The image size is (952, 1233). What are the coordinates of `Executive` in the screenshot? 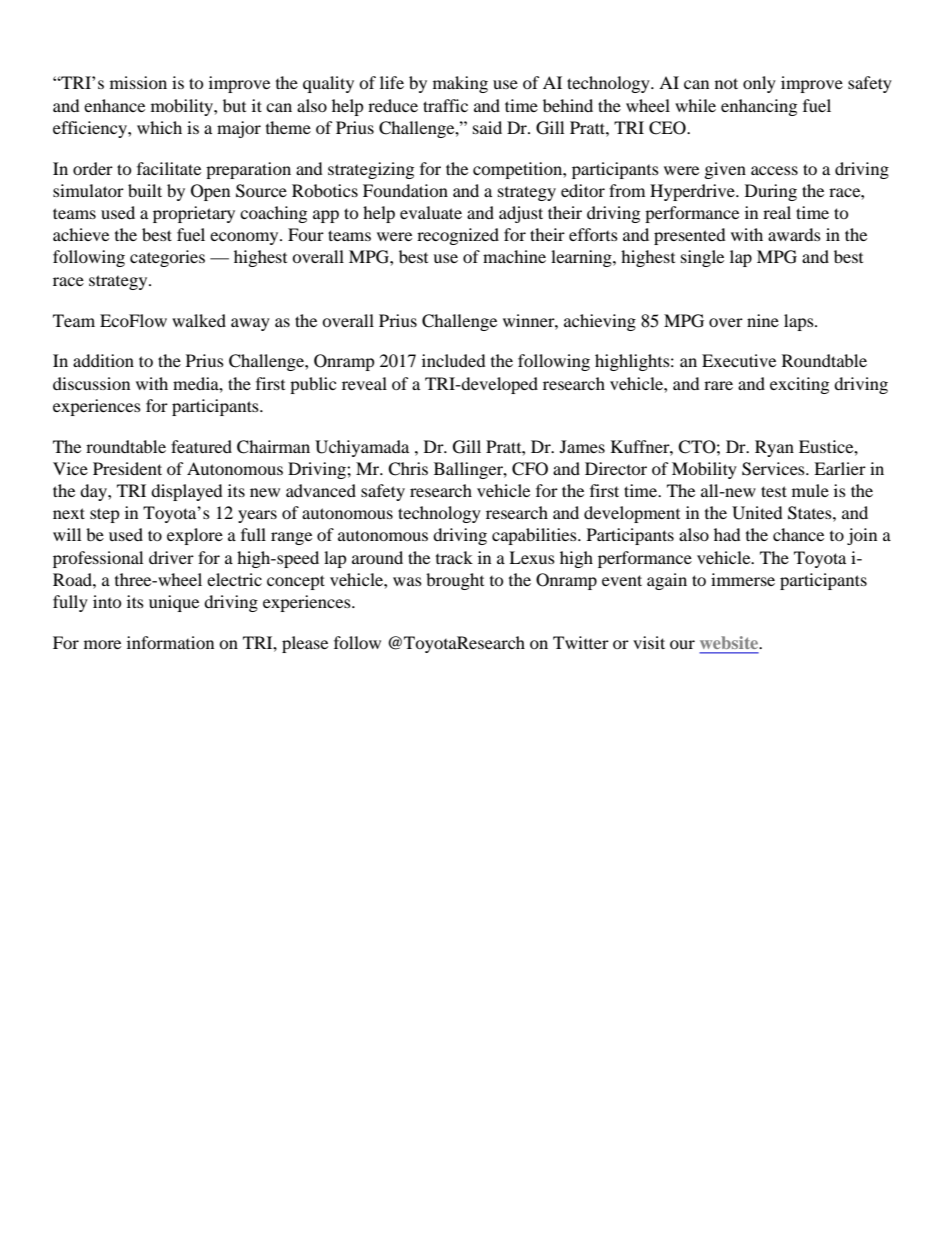 It's located at (739, 360).
